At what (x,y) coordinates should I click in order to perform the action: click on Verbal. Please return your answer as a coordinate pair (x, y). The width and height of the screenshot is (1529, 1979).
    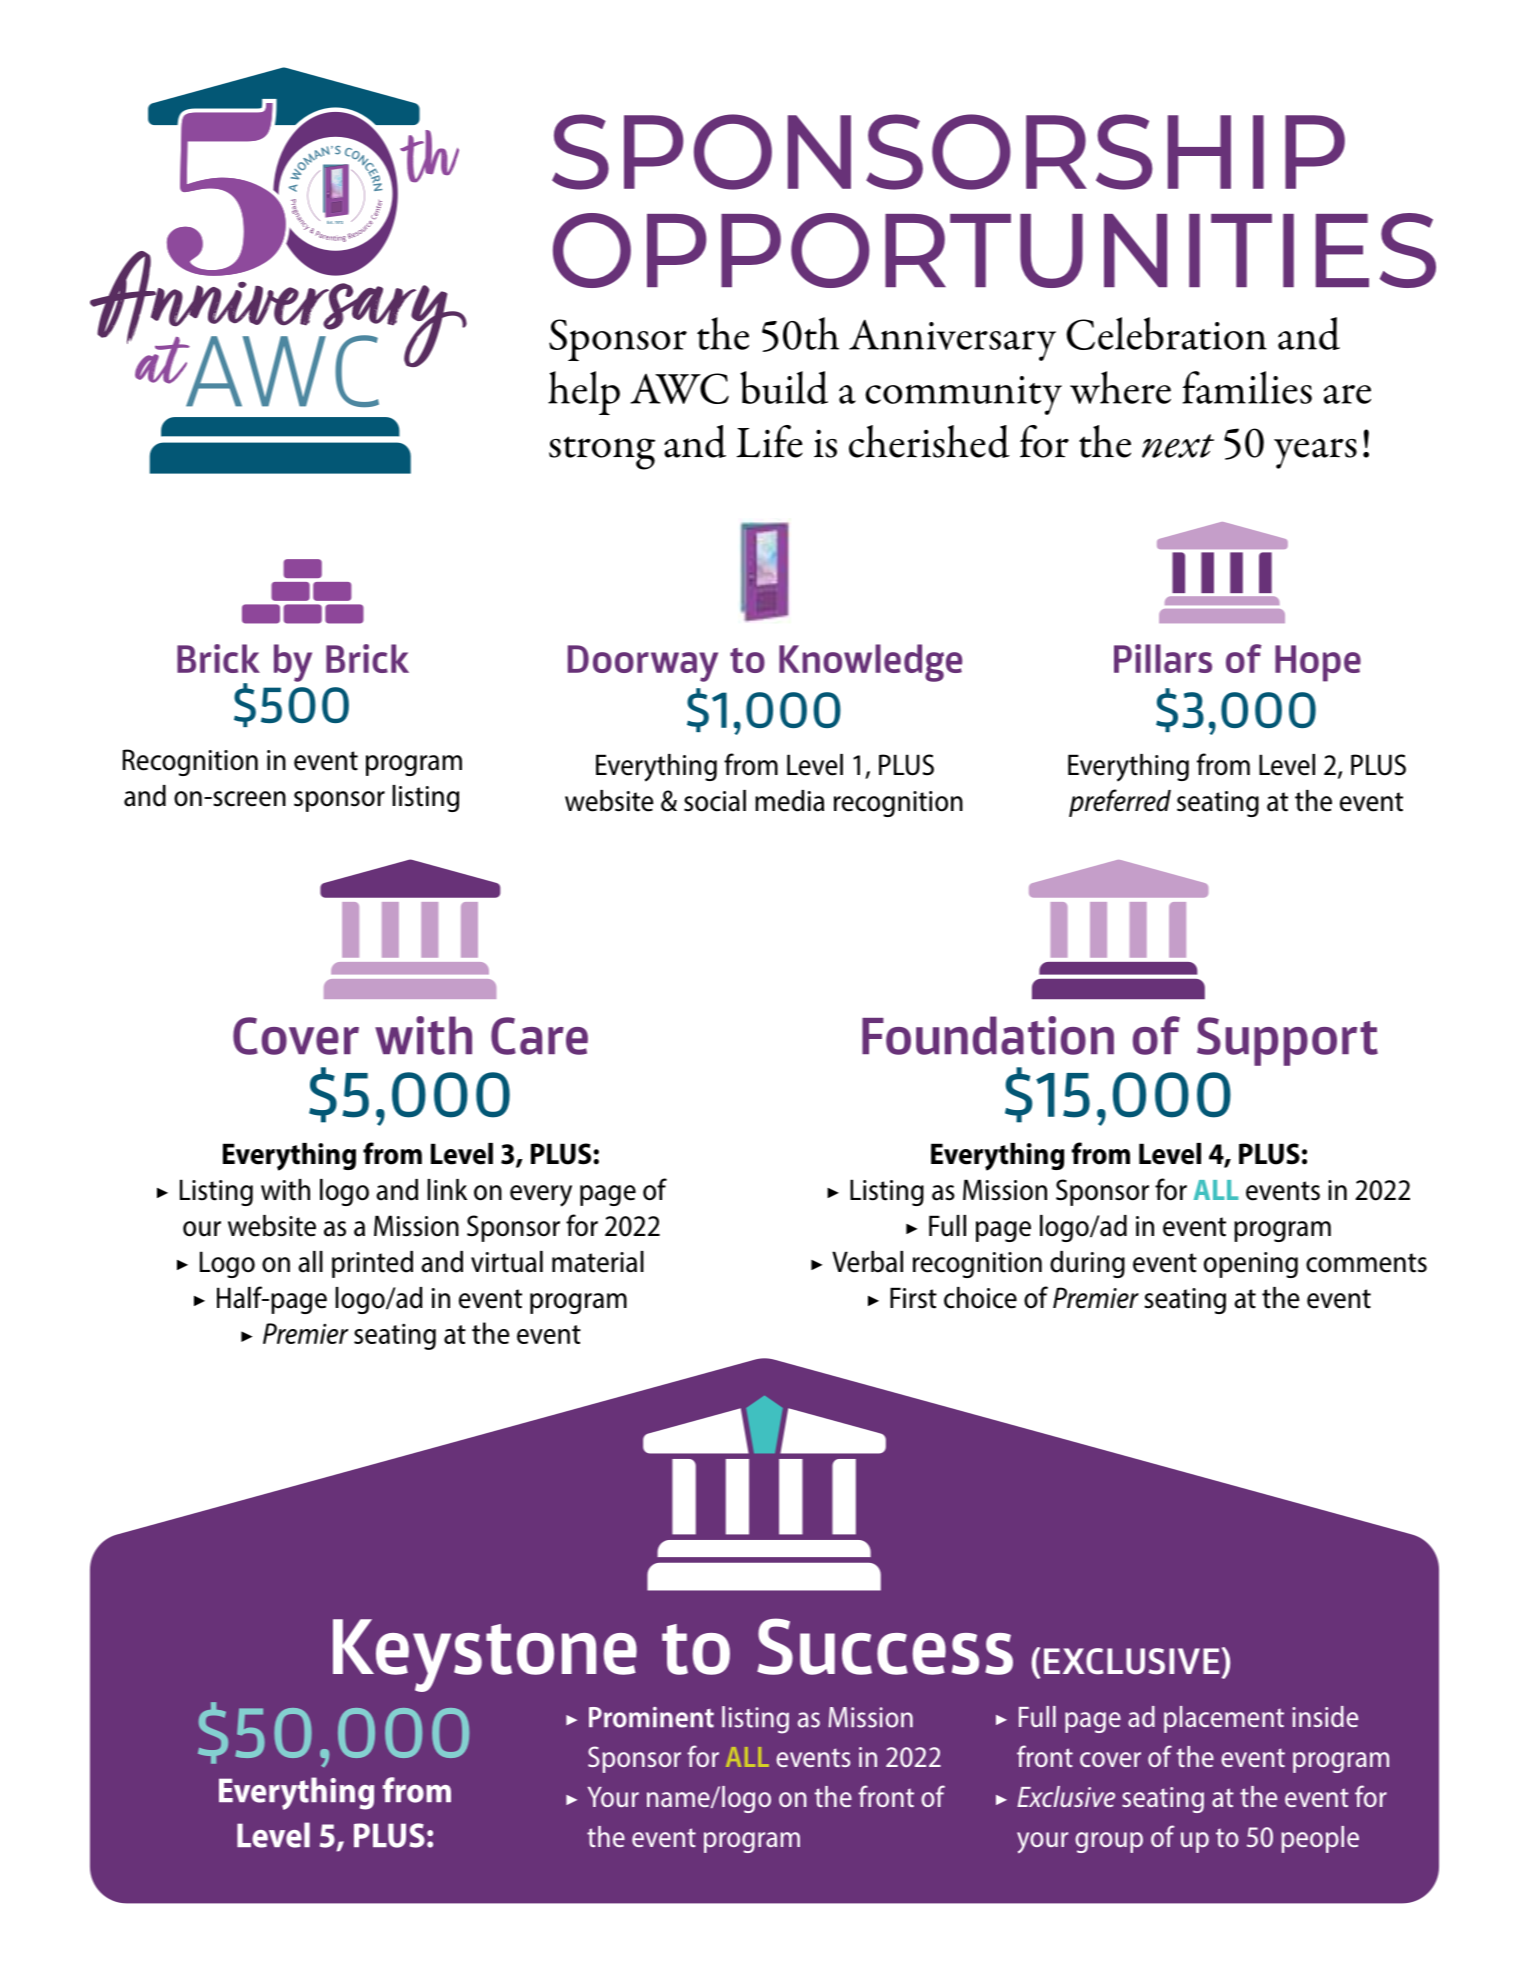
    Looking at the image, I should click on (867, 1262).
